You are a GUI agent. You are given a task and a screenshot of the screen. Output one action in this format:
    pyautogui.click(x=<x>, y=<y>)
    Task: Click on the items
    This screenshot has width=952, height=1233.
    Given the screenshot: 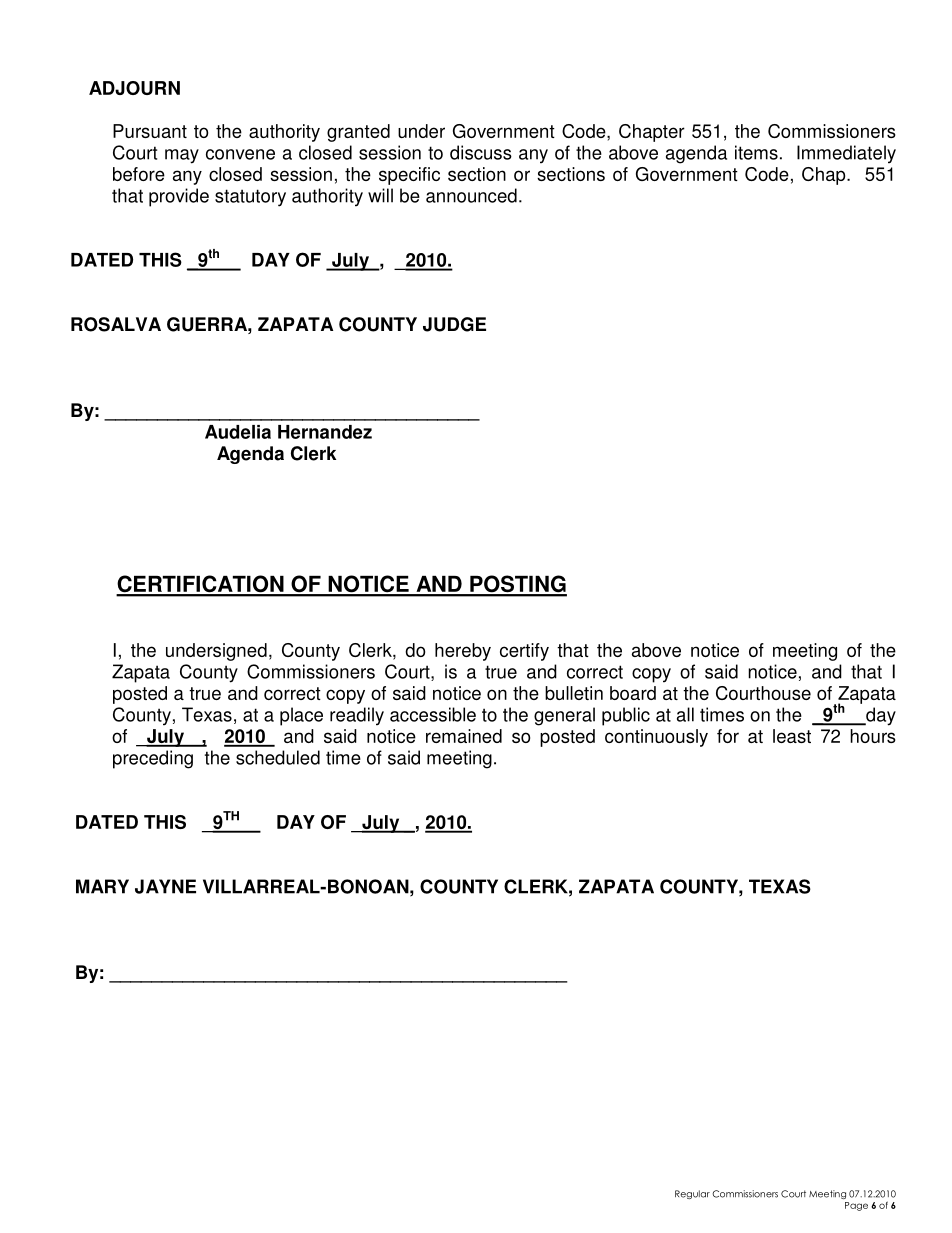 What is the action you would take?
    pyautogui.click(x=756, y=152)
